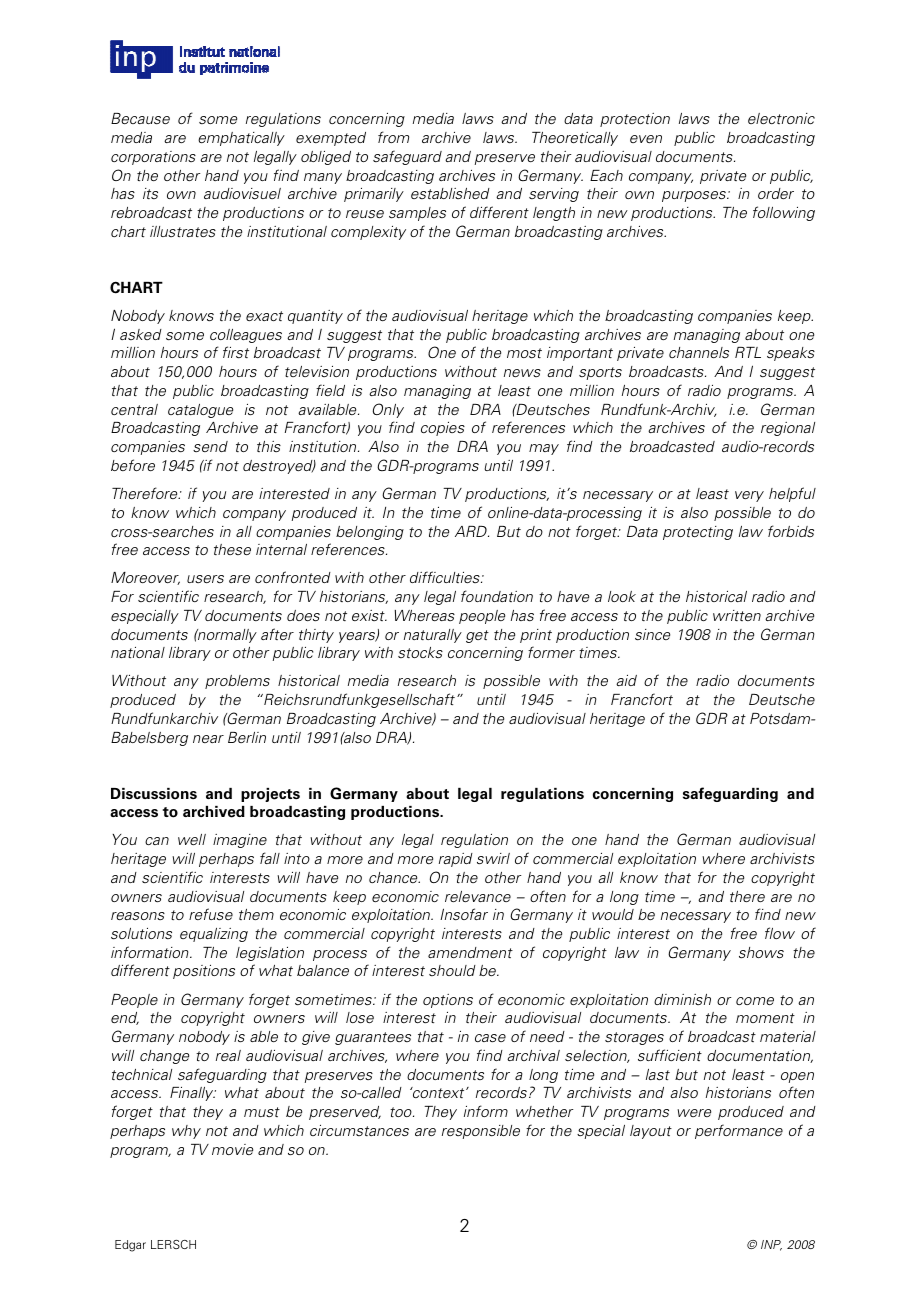 This page has height=1308, width=924. I want to click on emphatically, so click(241, 139).
